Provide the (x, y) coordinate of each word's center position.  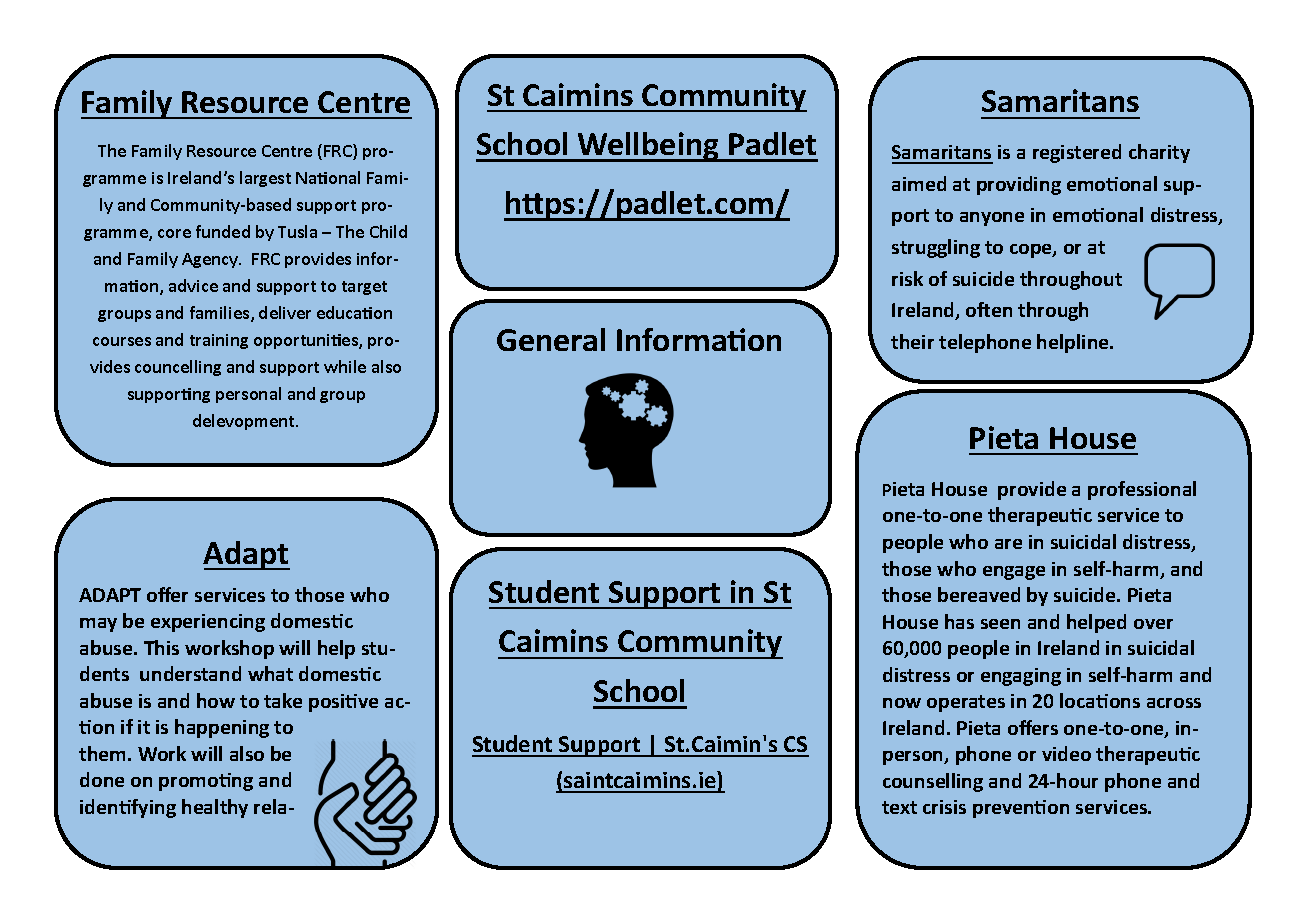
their (912, 341)
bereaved (979, 594)
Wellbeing (649, 147)
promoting (206, 782)
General (551, 339)
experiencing (208, 623)
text (899, 807)
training (219, 341)
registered (1077, 153)
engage (1014, 573)
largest (265, 179)
